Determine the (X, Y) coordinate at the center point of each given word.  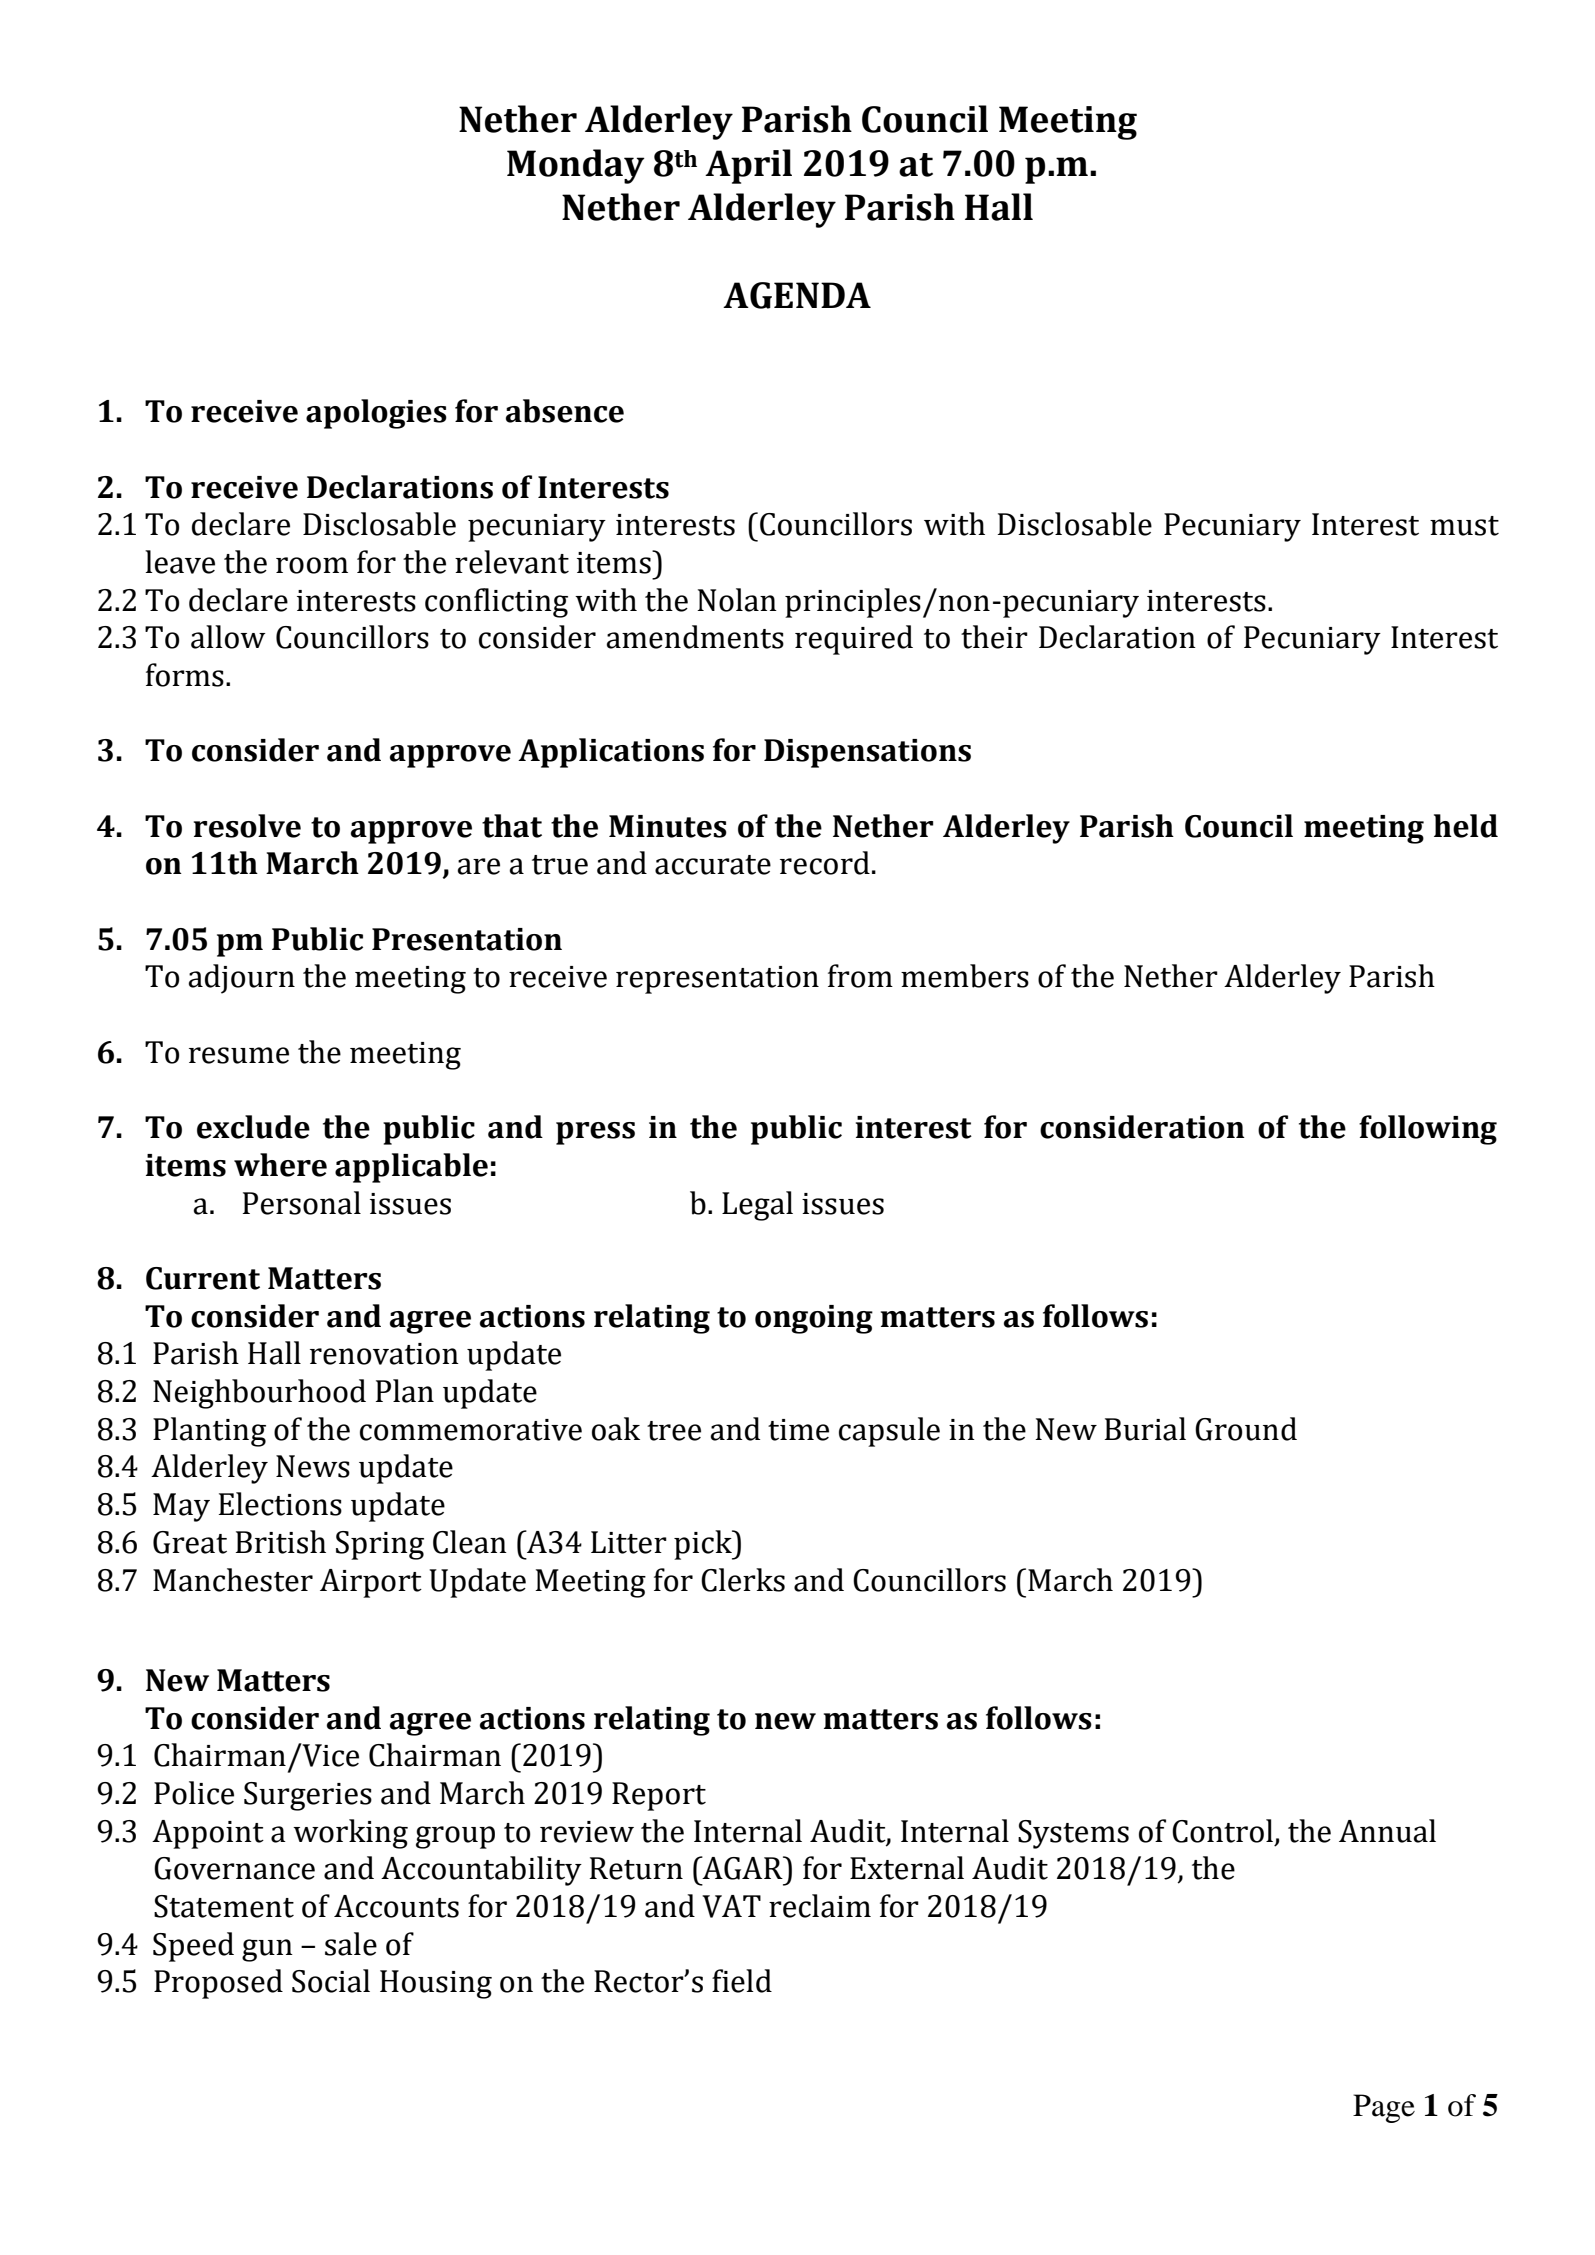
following (1428, 1130)
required (854, 640)
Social (331, 1981)
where (280, 1165)
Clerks (743, 1580)
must (1464, 526)
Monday (576, 166)
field (742, 1981)
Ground (1246, 1429)
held (1466, 826)
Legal (757, 1206)
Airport (371, 1583)
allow (228, 637)
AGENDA (797, 295)
